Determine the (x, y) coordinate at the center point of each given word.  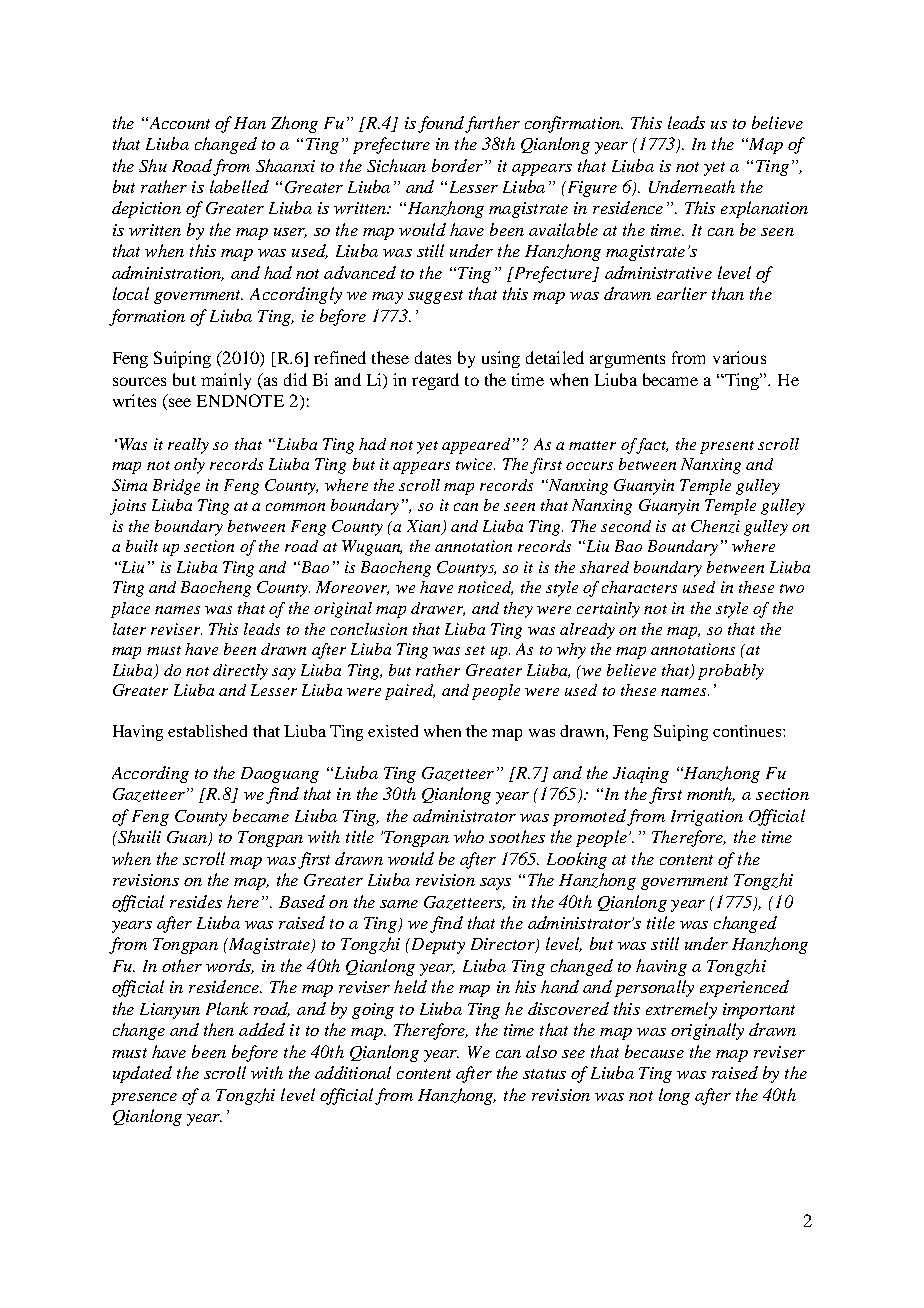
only (189, 466)
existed (393, 731)
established (207, 731)
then (219, 1029)
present (727, 447)
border (457, 165)
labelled (239, 186)
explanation (764, 209)
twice (475, 464)
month (711, 794)
